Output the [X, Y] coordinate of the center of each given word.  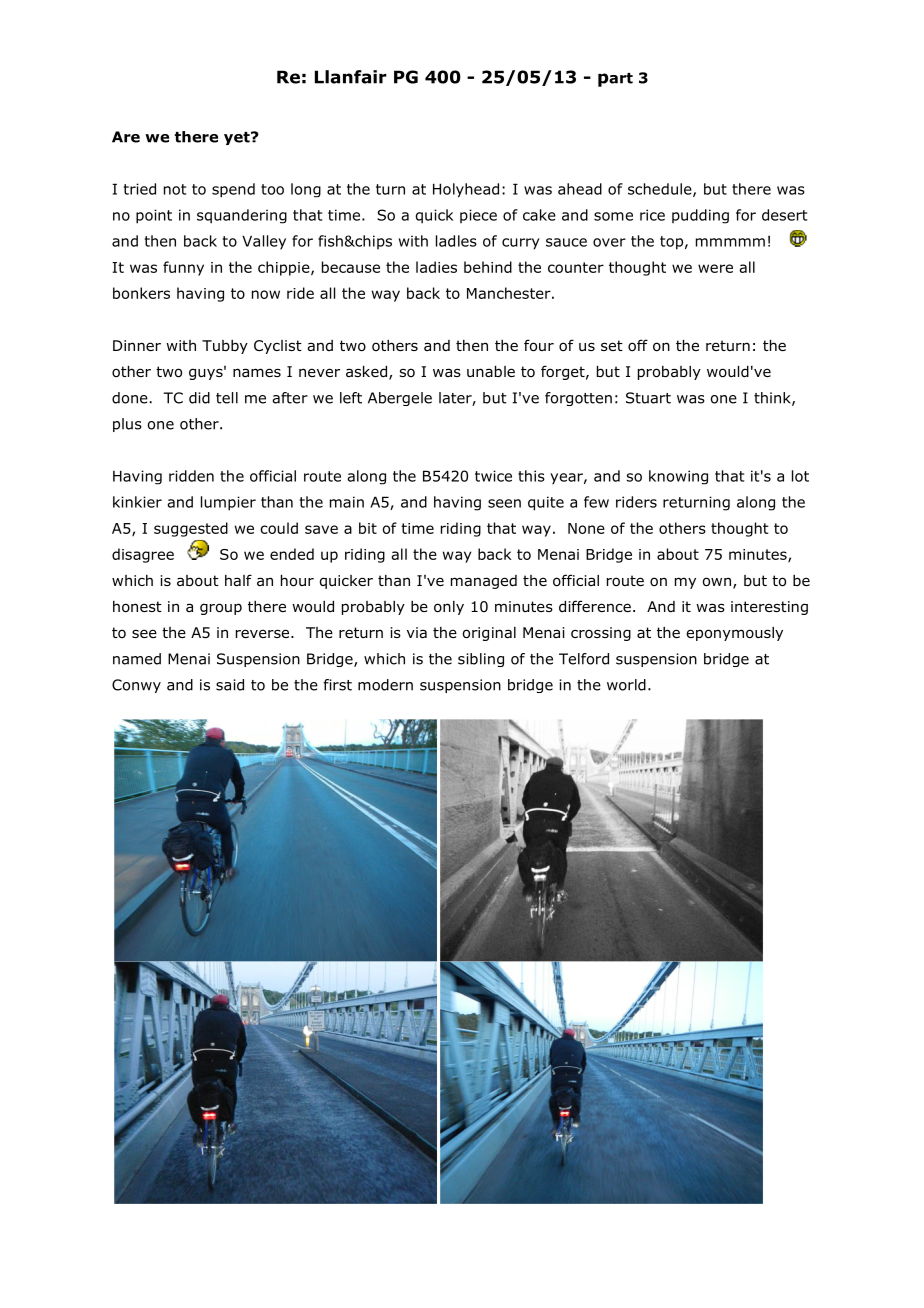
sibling [481, 660]
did [199, 398]
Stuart [648, 398]
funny [183, 268]
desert [784, 215]
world [626, 685]
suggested [191, 529]
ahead [580, 189]
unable [491, 372]
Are [126, 137]
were [715, 268]
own [717, 582]
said [230, 685]
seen [504, 503]
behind [488, 267]
